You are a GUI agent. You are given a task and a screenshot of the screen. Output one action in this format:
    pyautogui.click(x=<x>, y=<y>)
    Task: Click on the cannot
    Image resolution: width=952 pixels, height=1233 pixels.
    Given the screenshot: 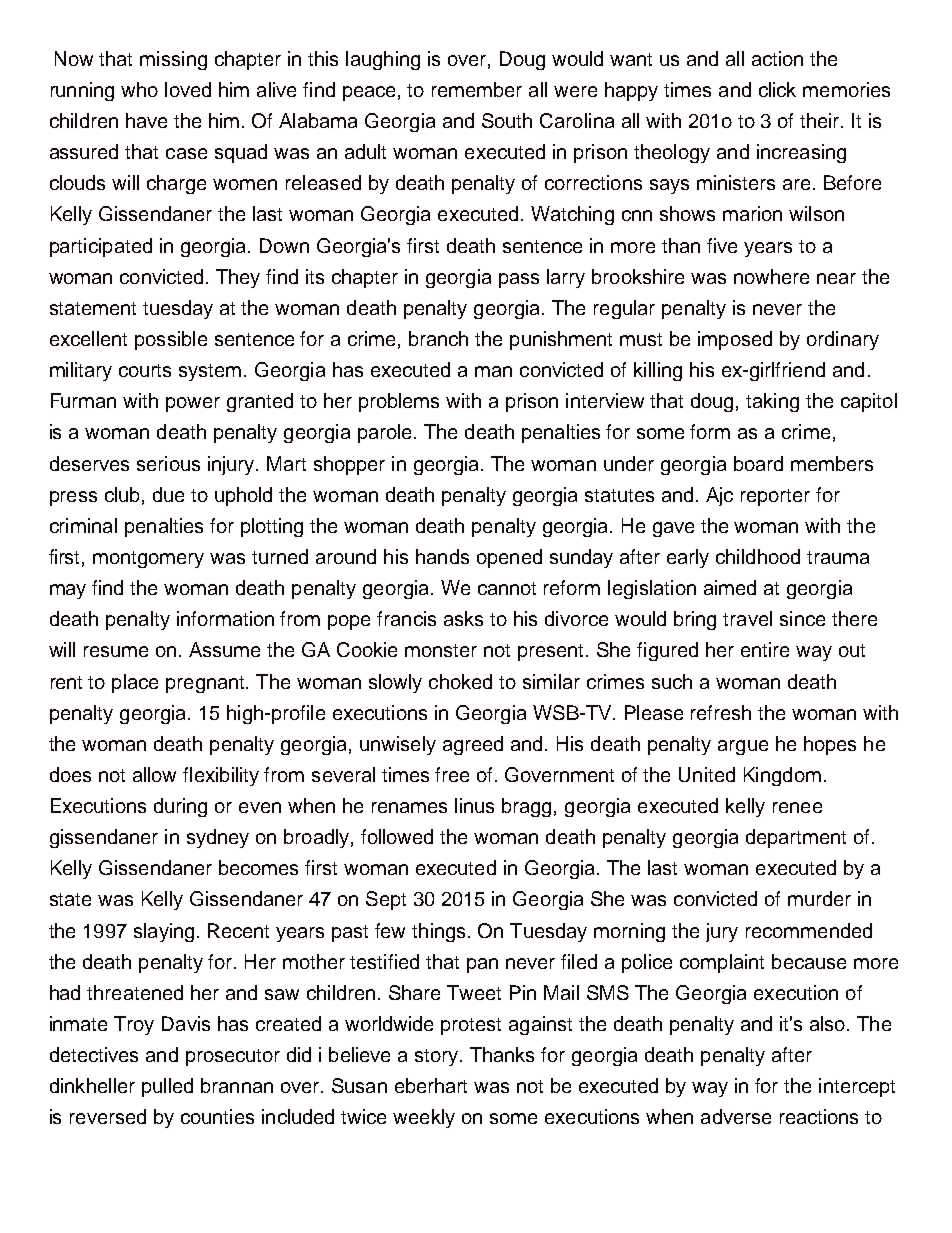 What is the action you would take?
    pyautogui.click(x=507, y=588)
